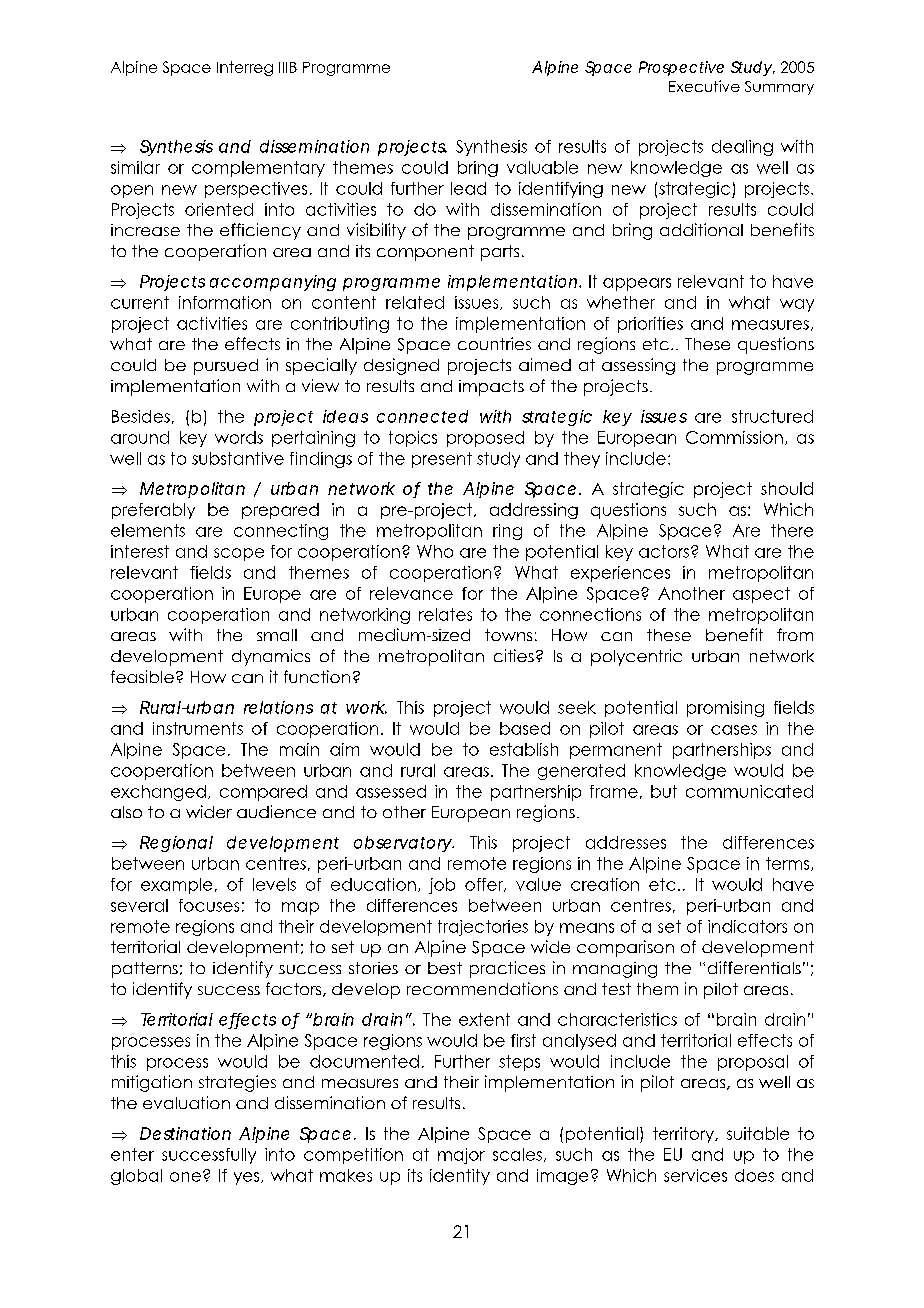 This document has height=1308, width=924. Describe the element at coordinates (704, 86) in the document. I see `Executive` at that location.
